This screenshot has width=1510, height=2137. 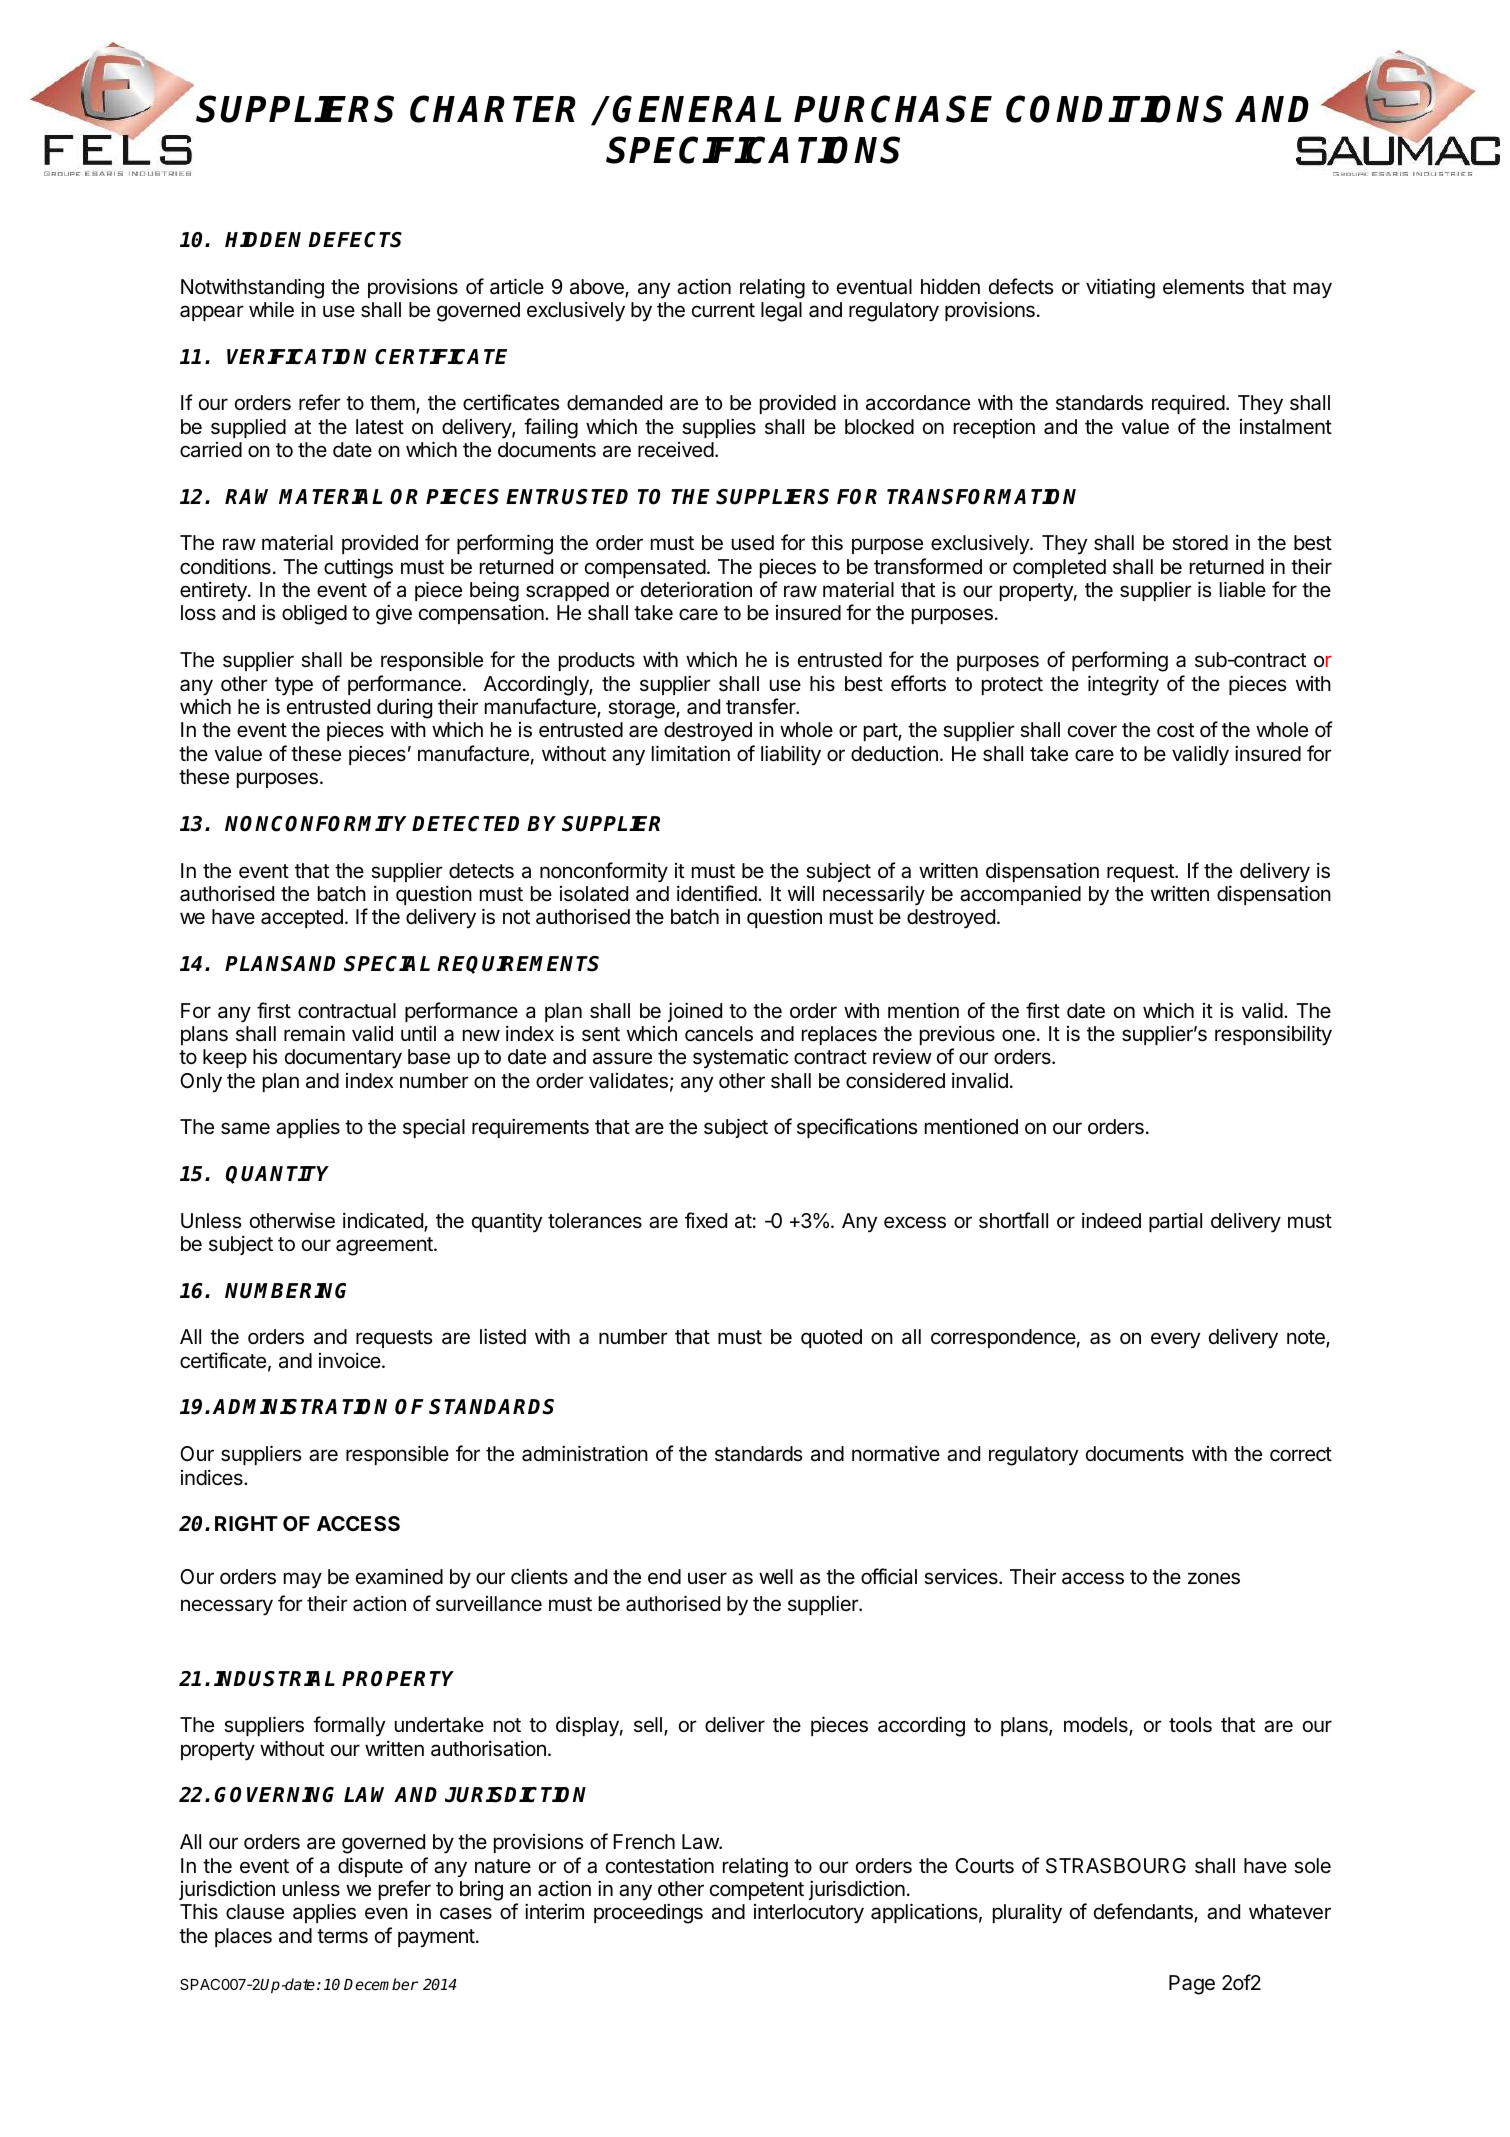 What do you see at coordinates (342, 1936) in the screenshot?
I see `terms` at bounding box center [342, 1936].
